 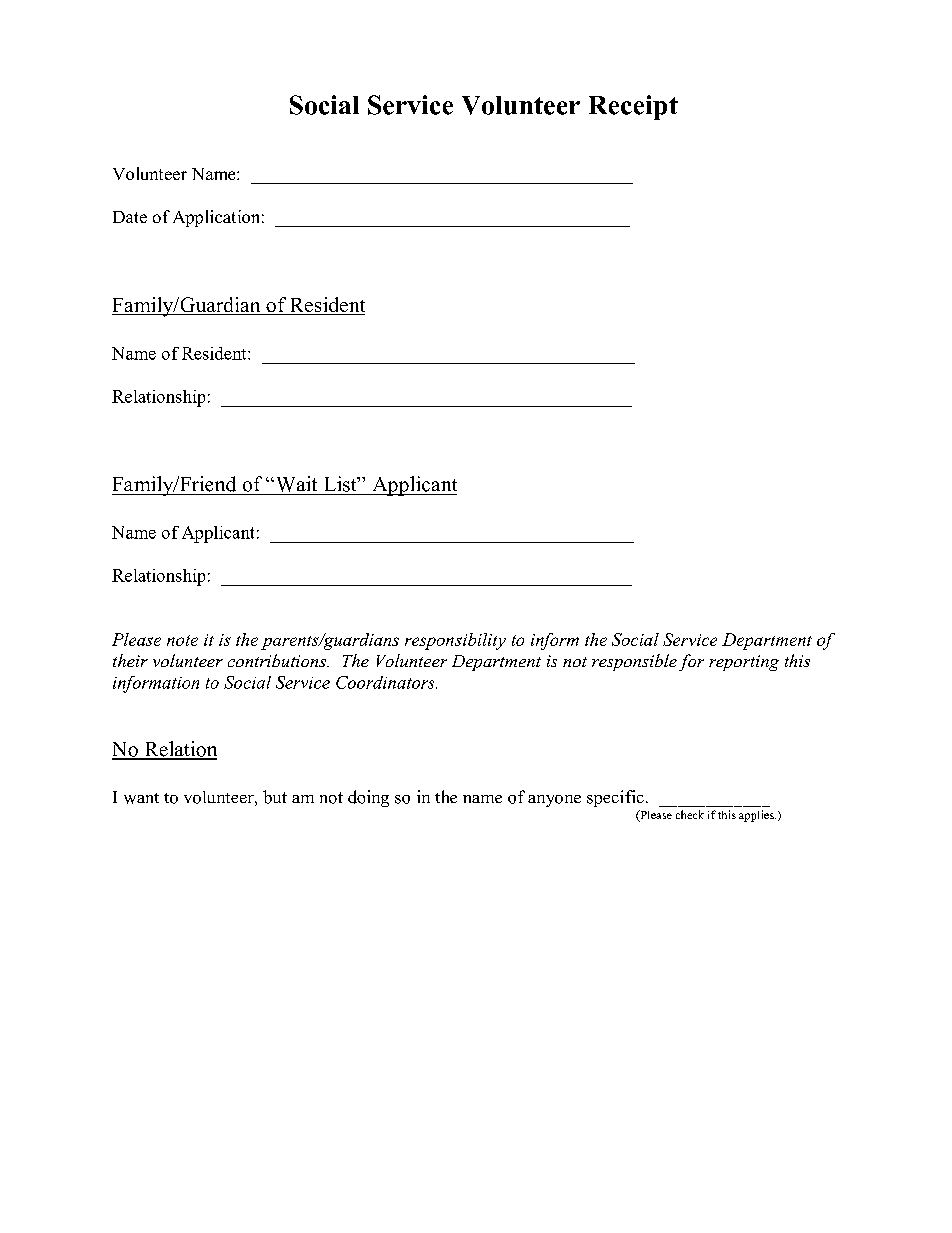 I want to click on reporting, so click(x=744, y=663).
